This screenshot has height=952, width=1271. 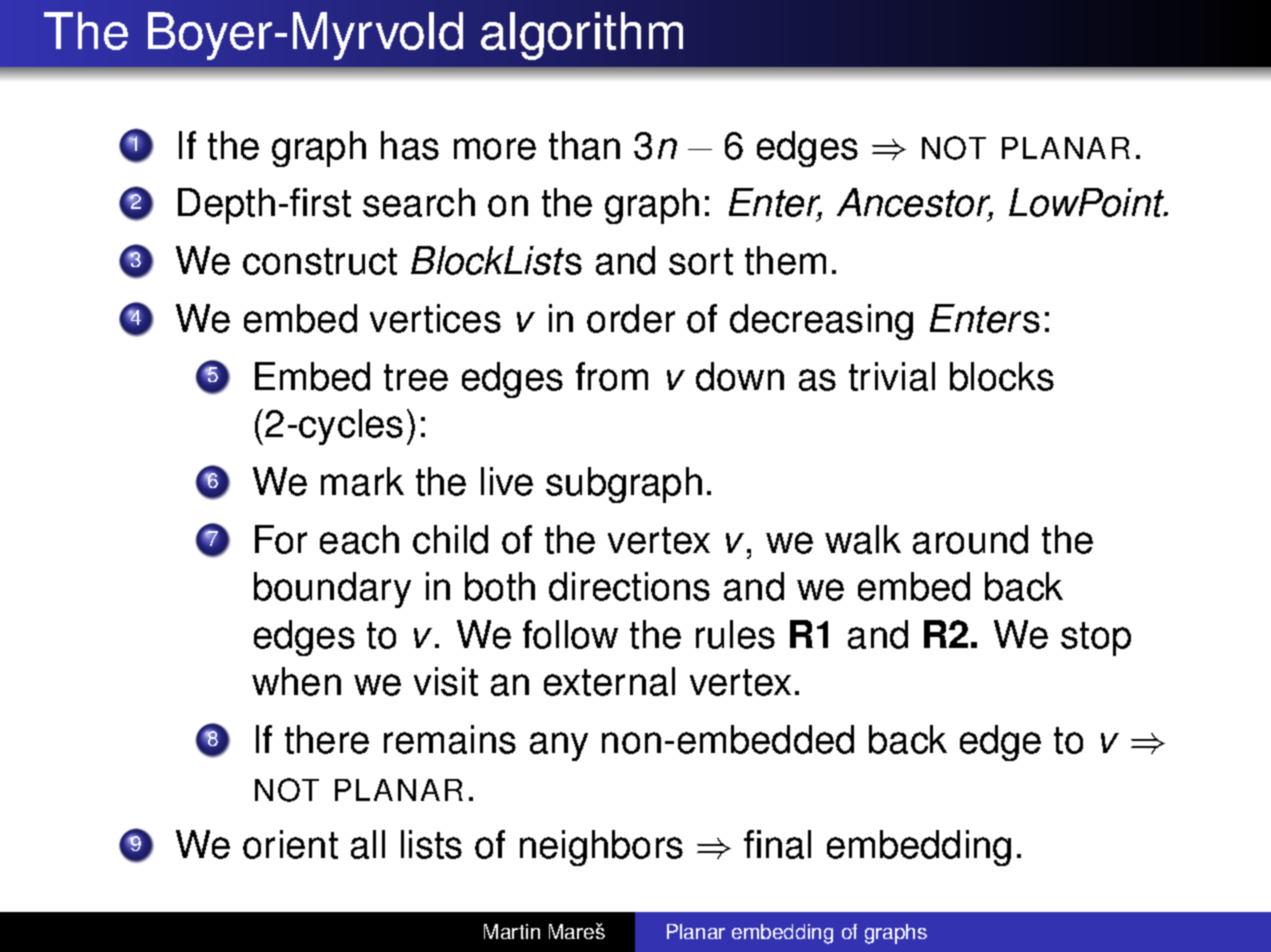 What do you see at coordinates (609, 681) in the screenshot?
I see `external` at bounding box center [609, 681].
